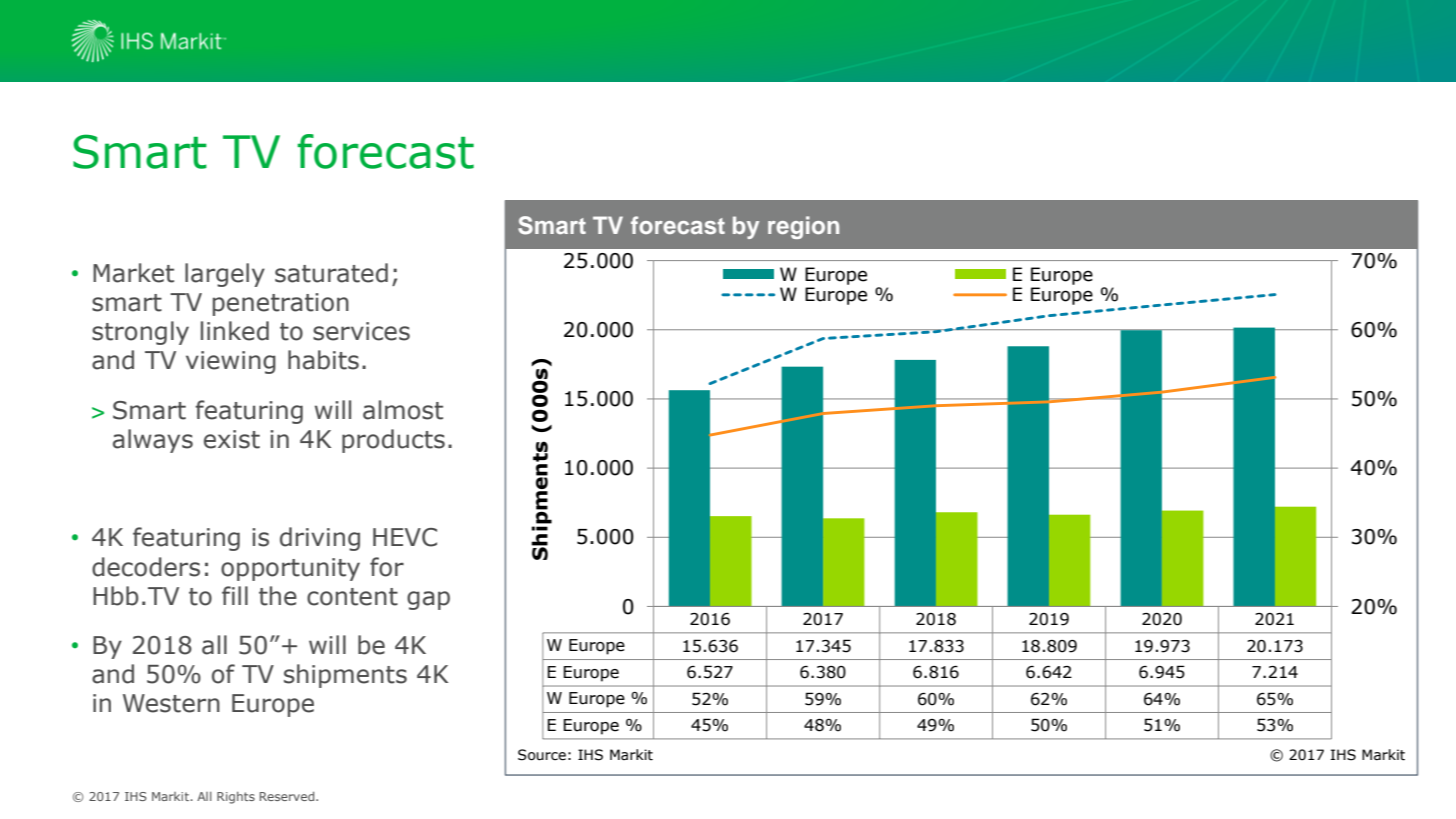 This page has height=819, width=1456. I want to click on Source, so click(542, 755).
